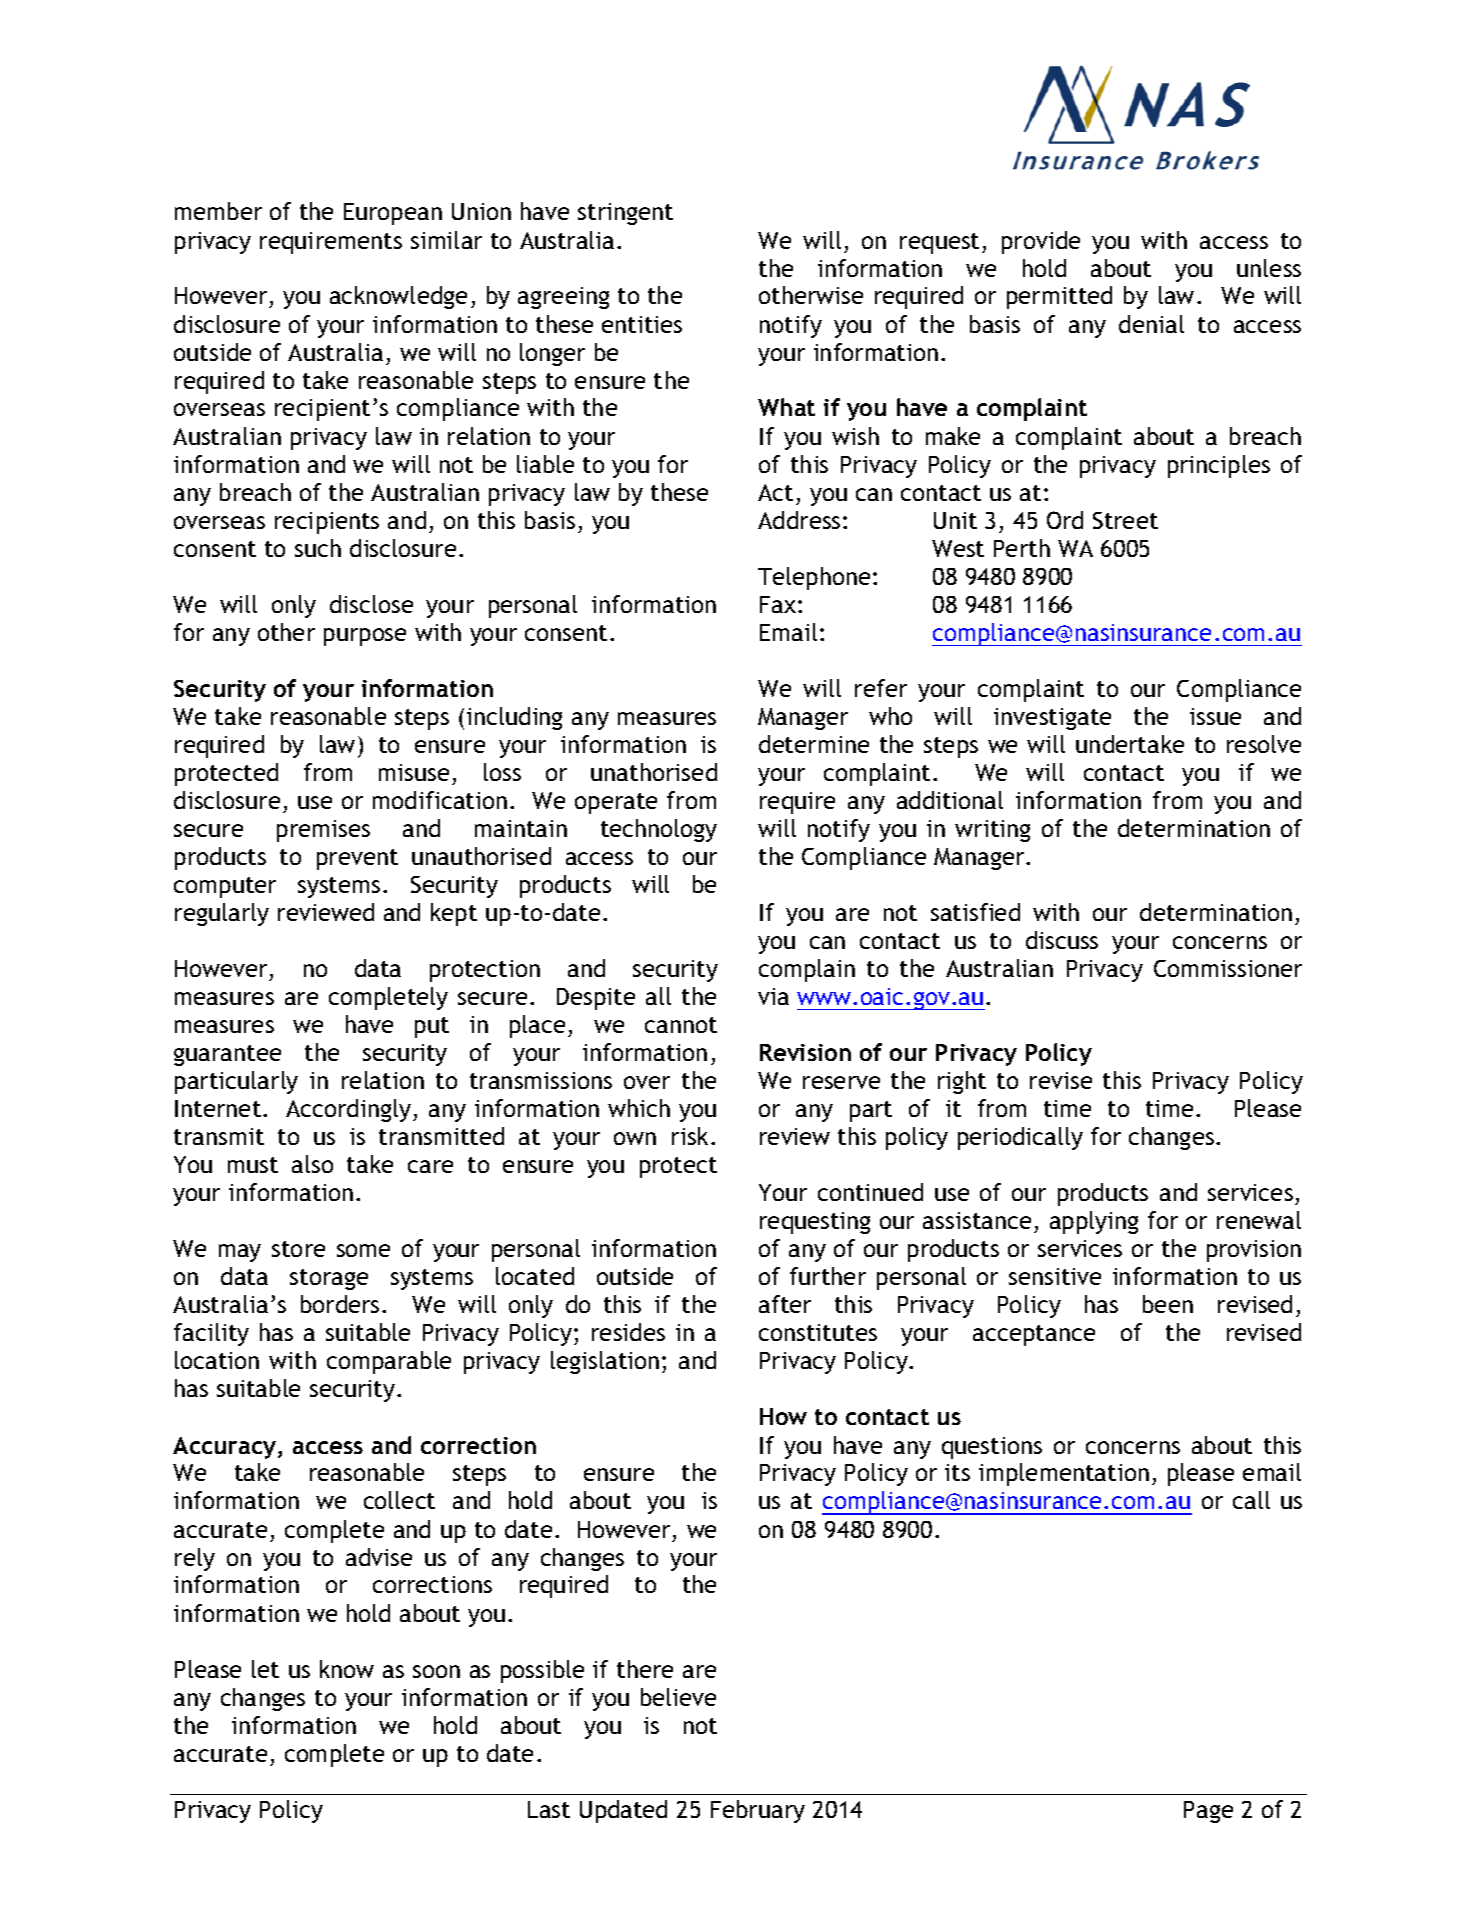  What do you see at coordinates (1215, 716) in the screenshot?
I see `issue` at bounding box center [1215, 716].
